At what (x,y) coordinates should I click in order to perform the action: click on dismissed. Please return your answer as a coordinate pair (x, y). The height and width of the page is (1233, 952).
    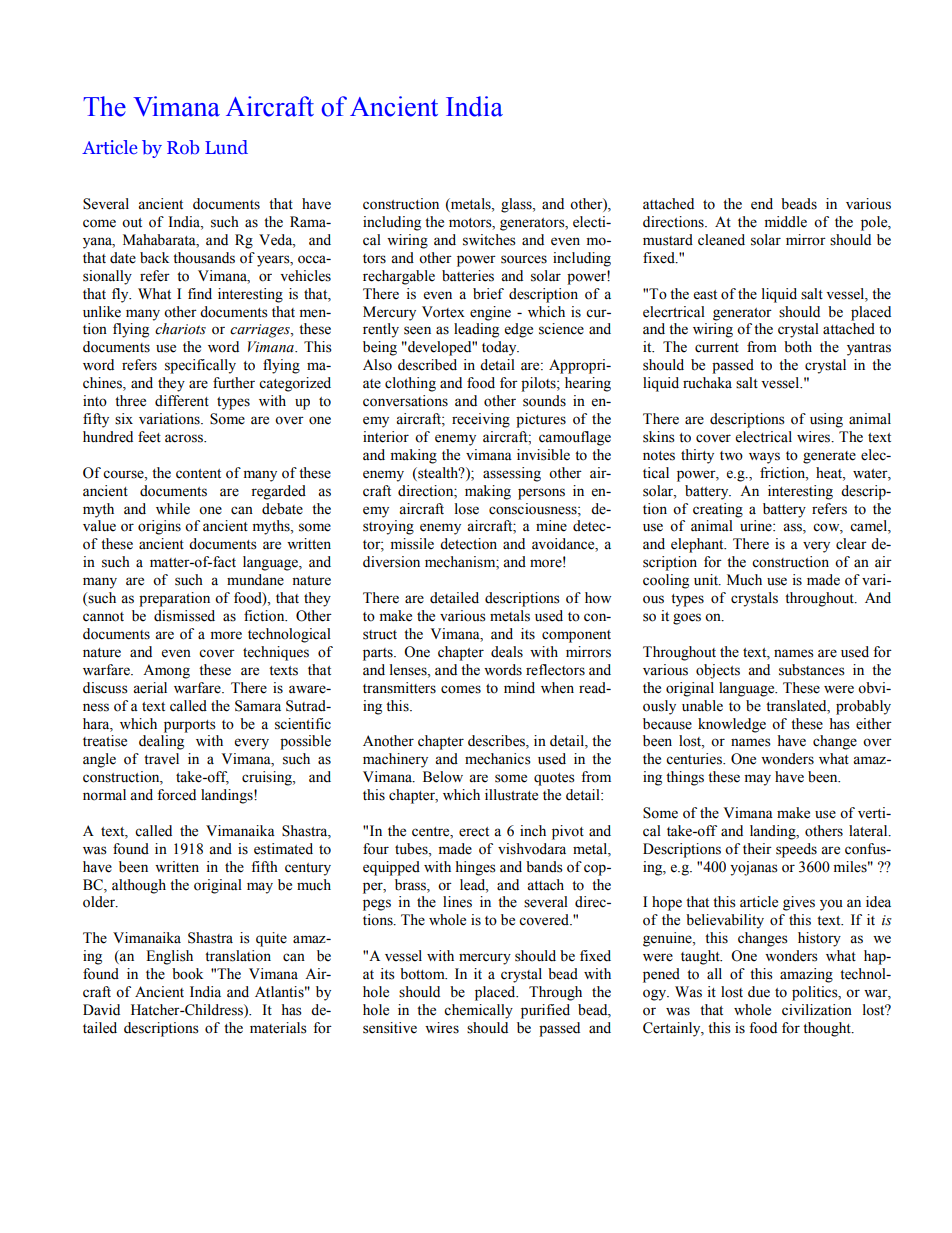
    Looking at the image, I should click on (184, 616).
